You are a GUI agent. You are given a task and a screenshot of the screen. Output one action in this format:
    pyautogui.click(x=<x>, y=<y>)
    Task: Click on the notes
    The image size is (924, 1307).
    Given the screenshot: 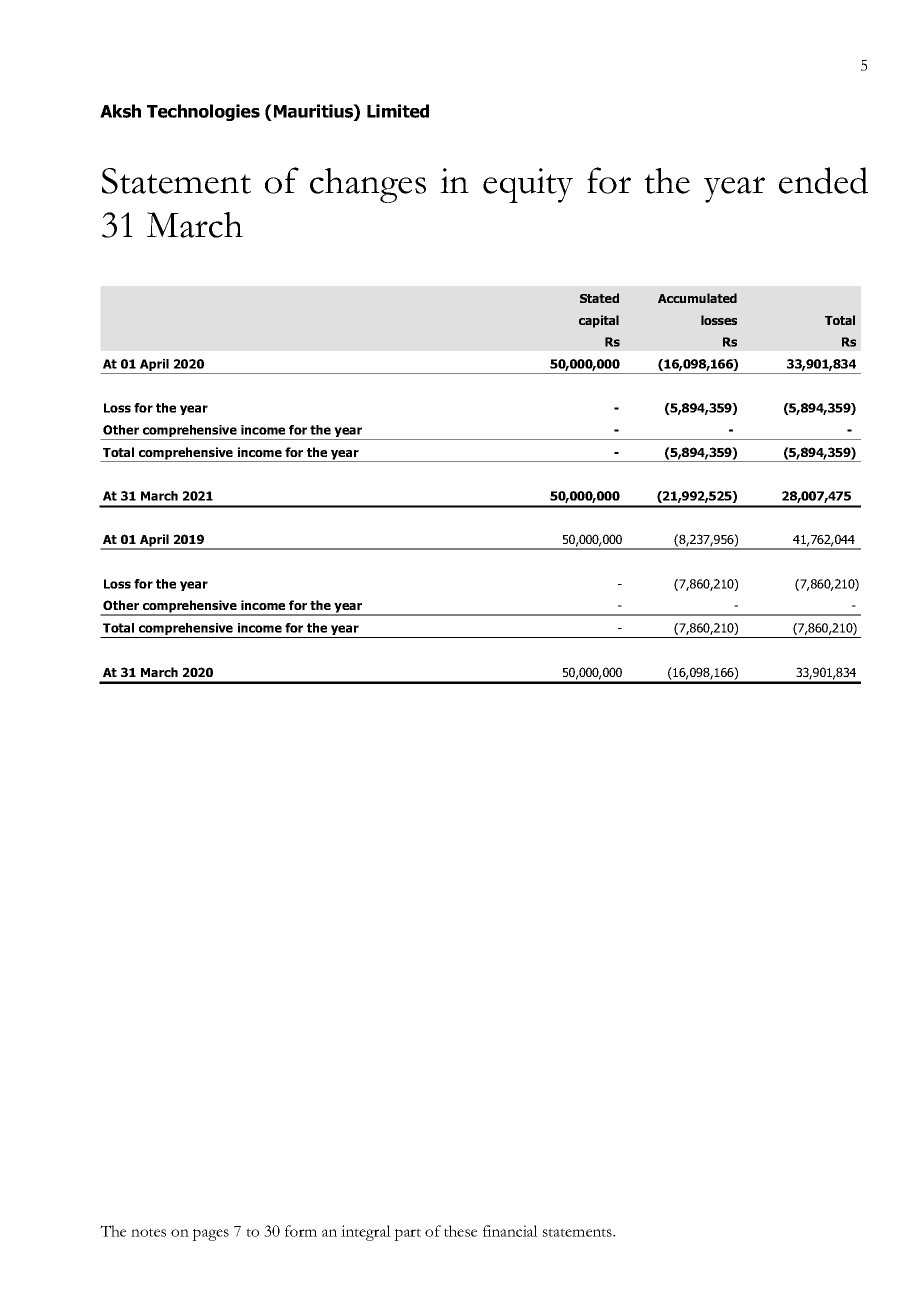 What is the action you would take?
    pyautogui.click(x=148, y=1232)
